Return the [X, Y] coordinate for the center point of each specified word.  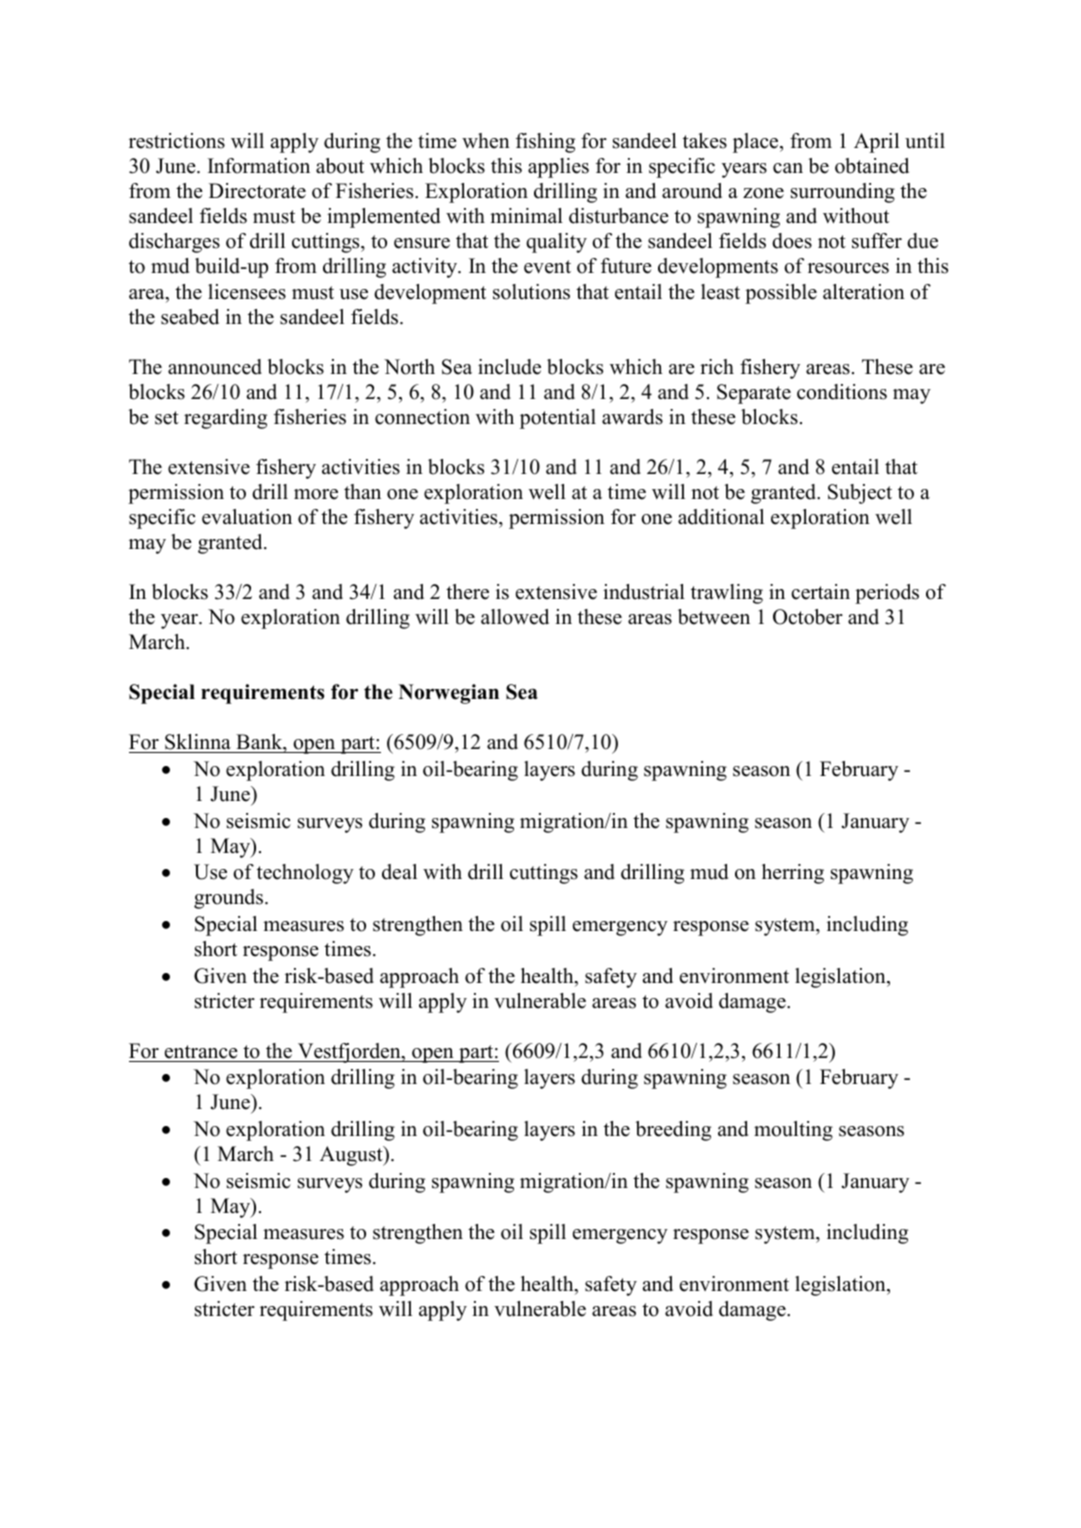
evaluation [247, 517]
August [352, 1156]
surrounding [843, 193]
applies [558, 168]
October [808, 617]
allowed [515, 617]
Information [259, 166]
